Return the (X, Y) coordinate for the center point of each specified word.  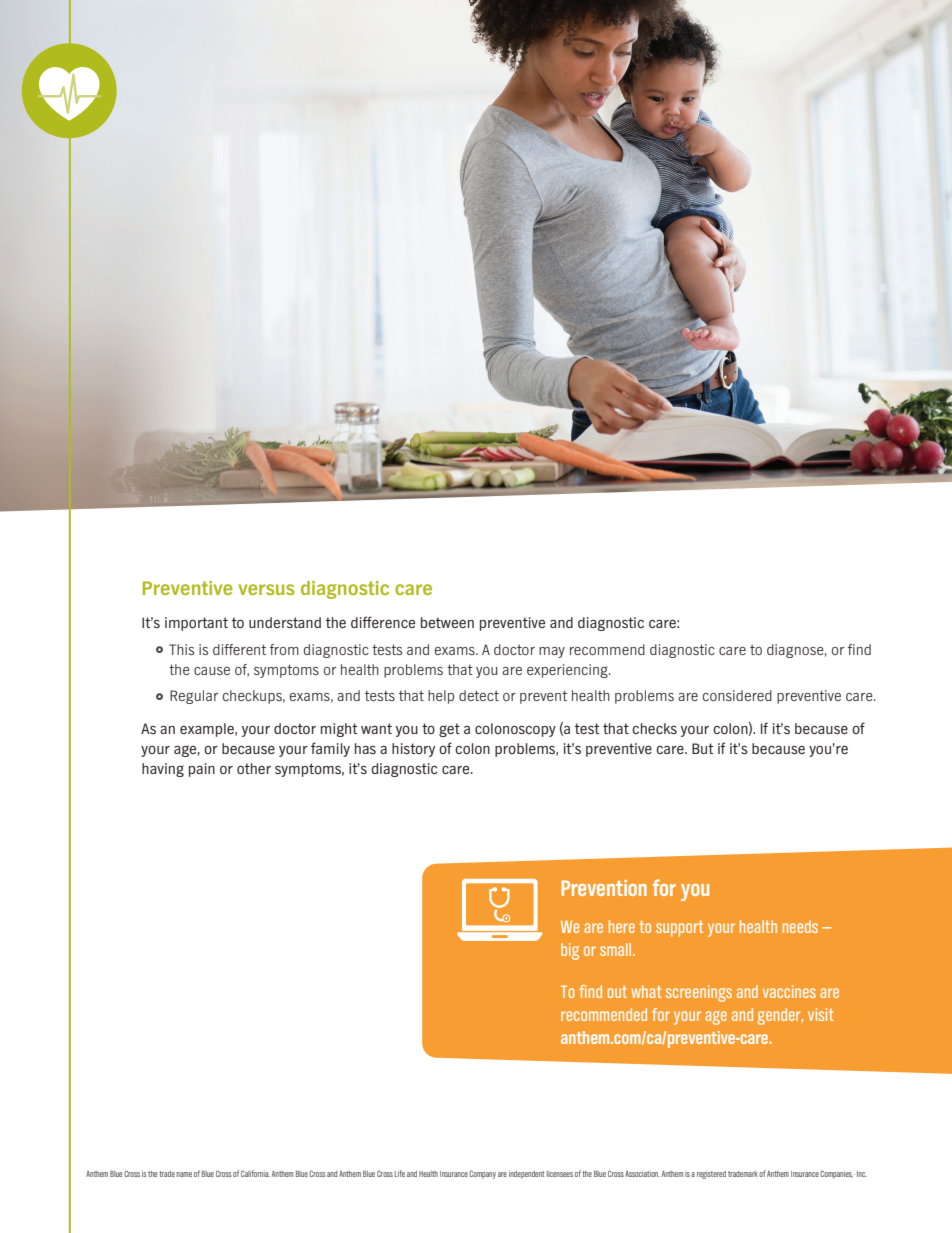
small (617, 949)
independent (526, 1175)
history (413, 750)
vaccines (789, 991)
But (702, 748)
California (255, 1173)
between (447, 622)
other (254, 768)
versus (266, 589)
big (570, 951)
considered (737, 695)
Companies (837, 1174)
